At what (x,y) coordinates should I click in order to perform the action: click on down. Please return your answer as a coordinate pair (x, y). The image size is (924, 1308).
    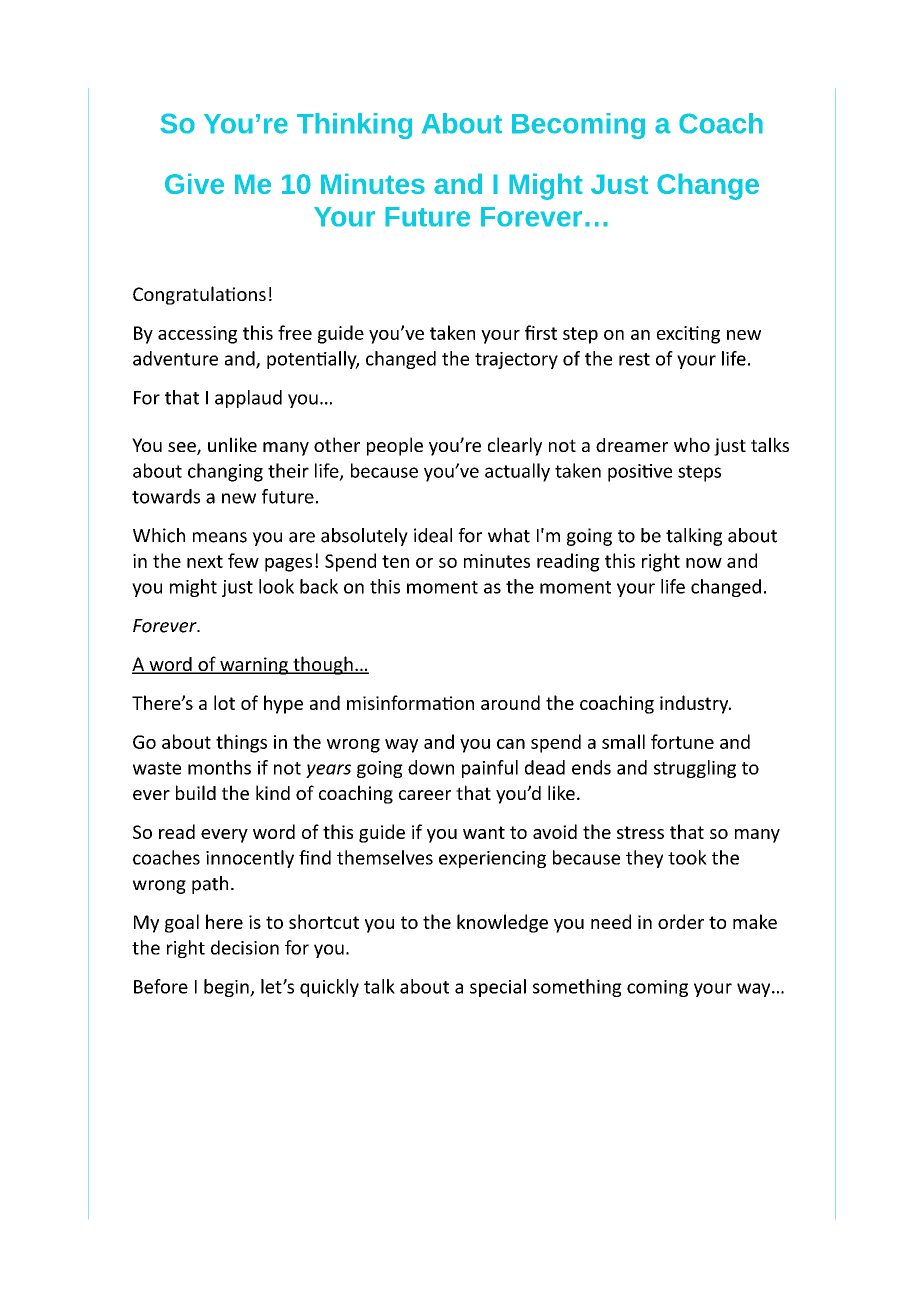
    Looking at the image, I should click on (431, 767).
